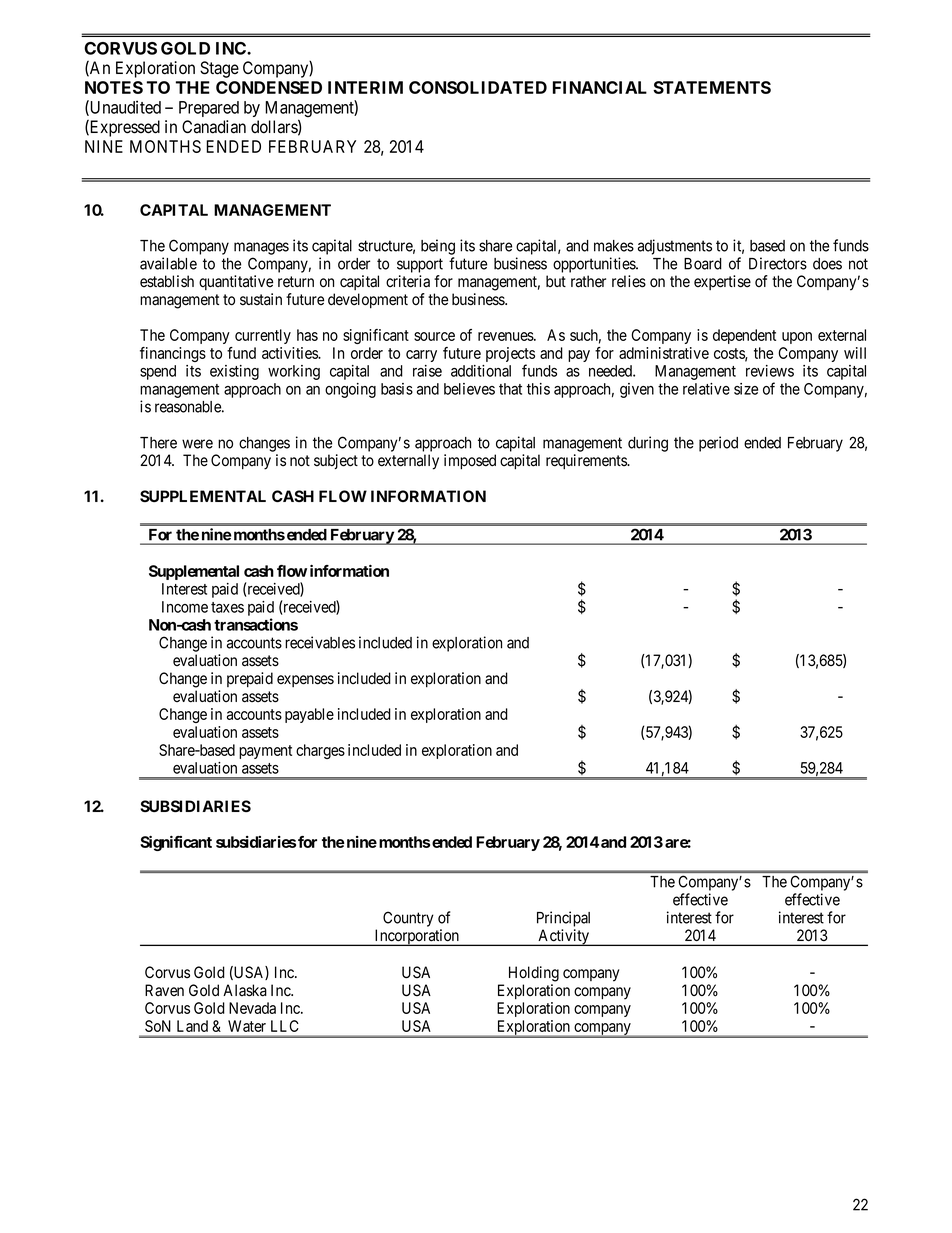 The image size is (952, 1233). I want to click on payment, so click(265, 752).
